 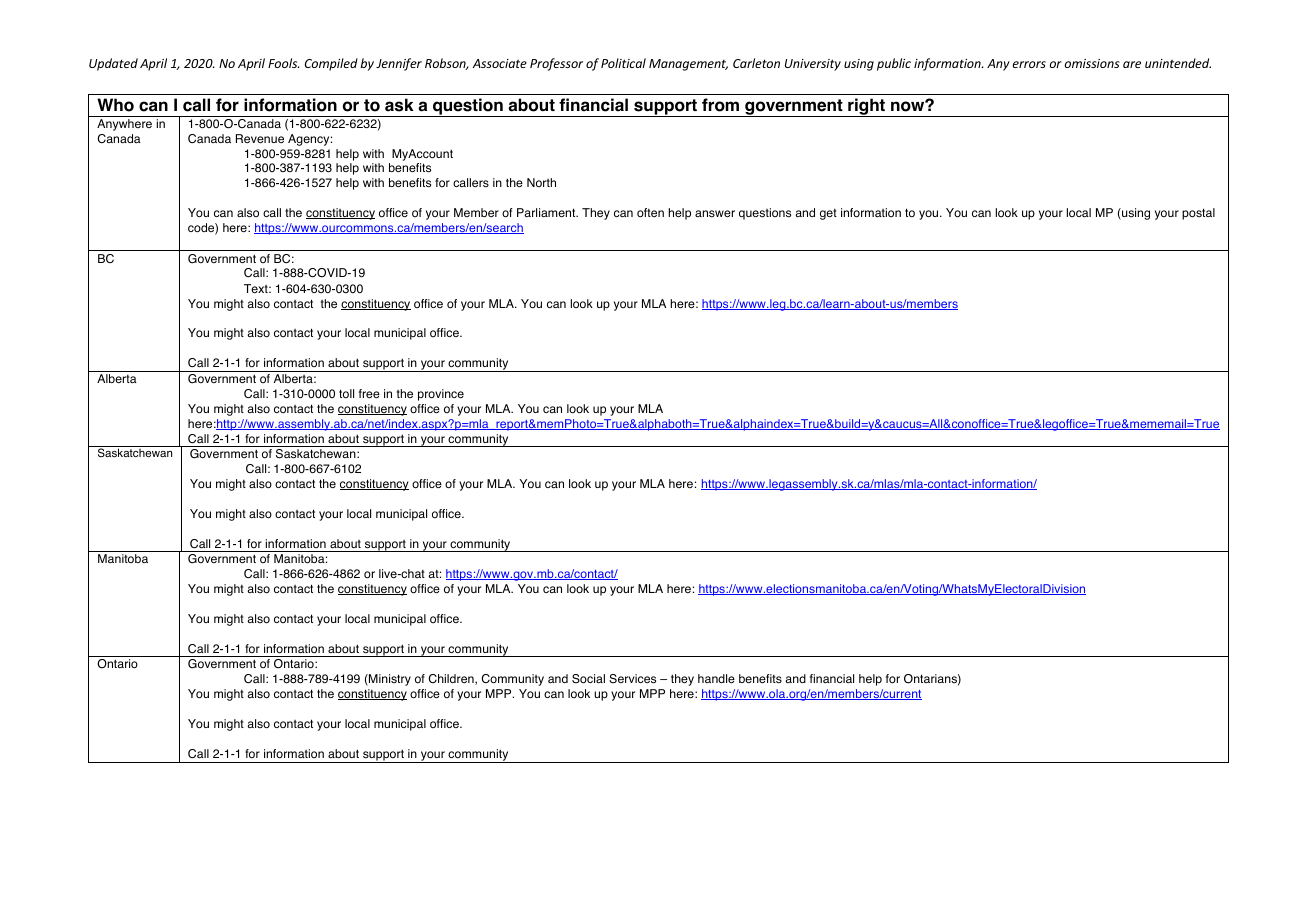 What do you see at coordinates (389, 680) in the page?
I see `Ministry` at bounding box center [389, 680].
